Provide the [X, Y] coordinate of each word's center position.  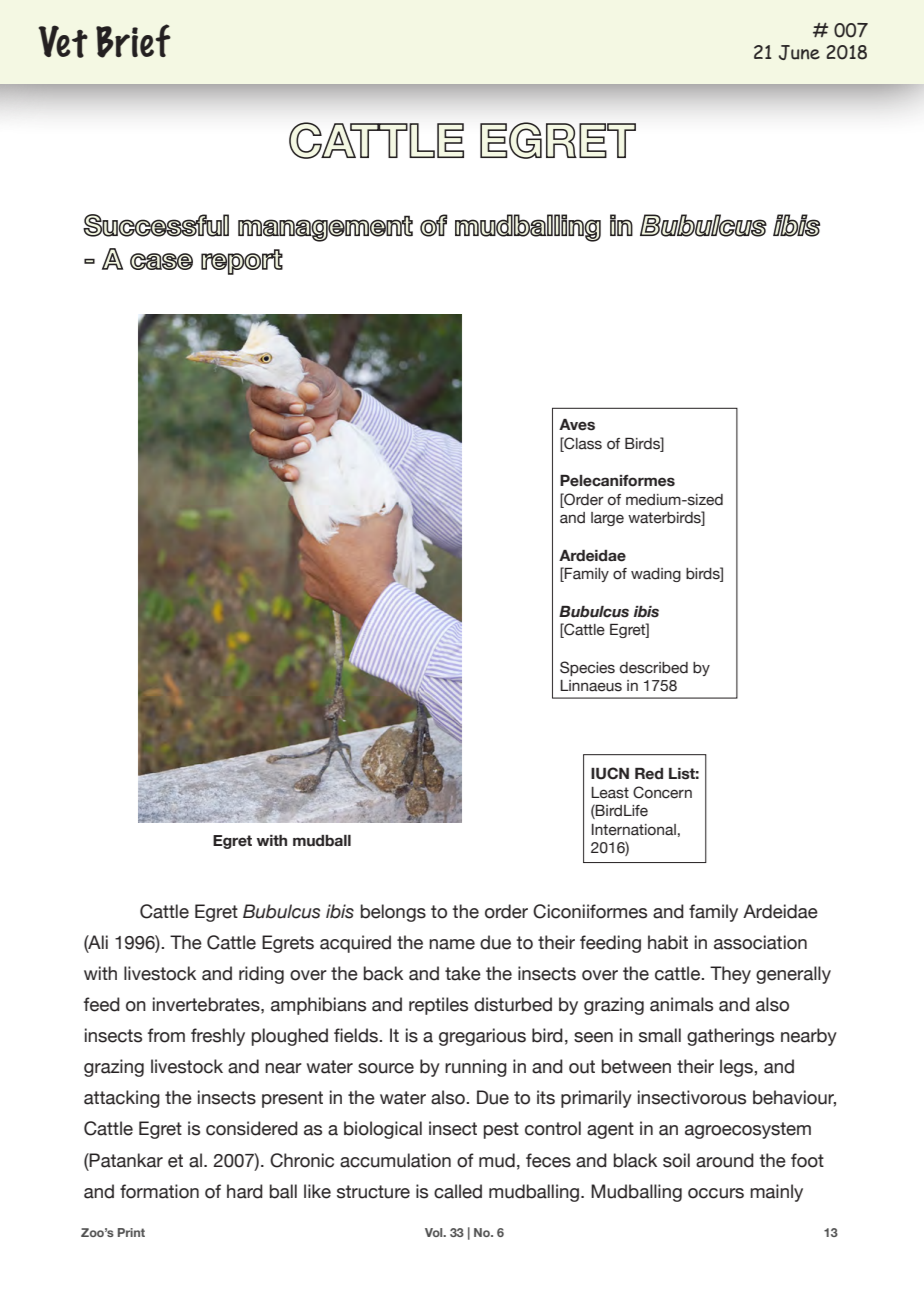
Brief [133, 41]
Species [587, 668]
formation [159, 1191]
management [325, 228]
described [654, 668]
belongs [393, 913]
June [799, 52]
